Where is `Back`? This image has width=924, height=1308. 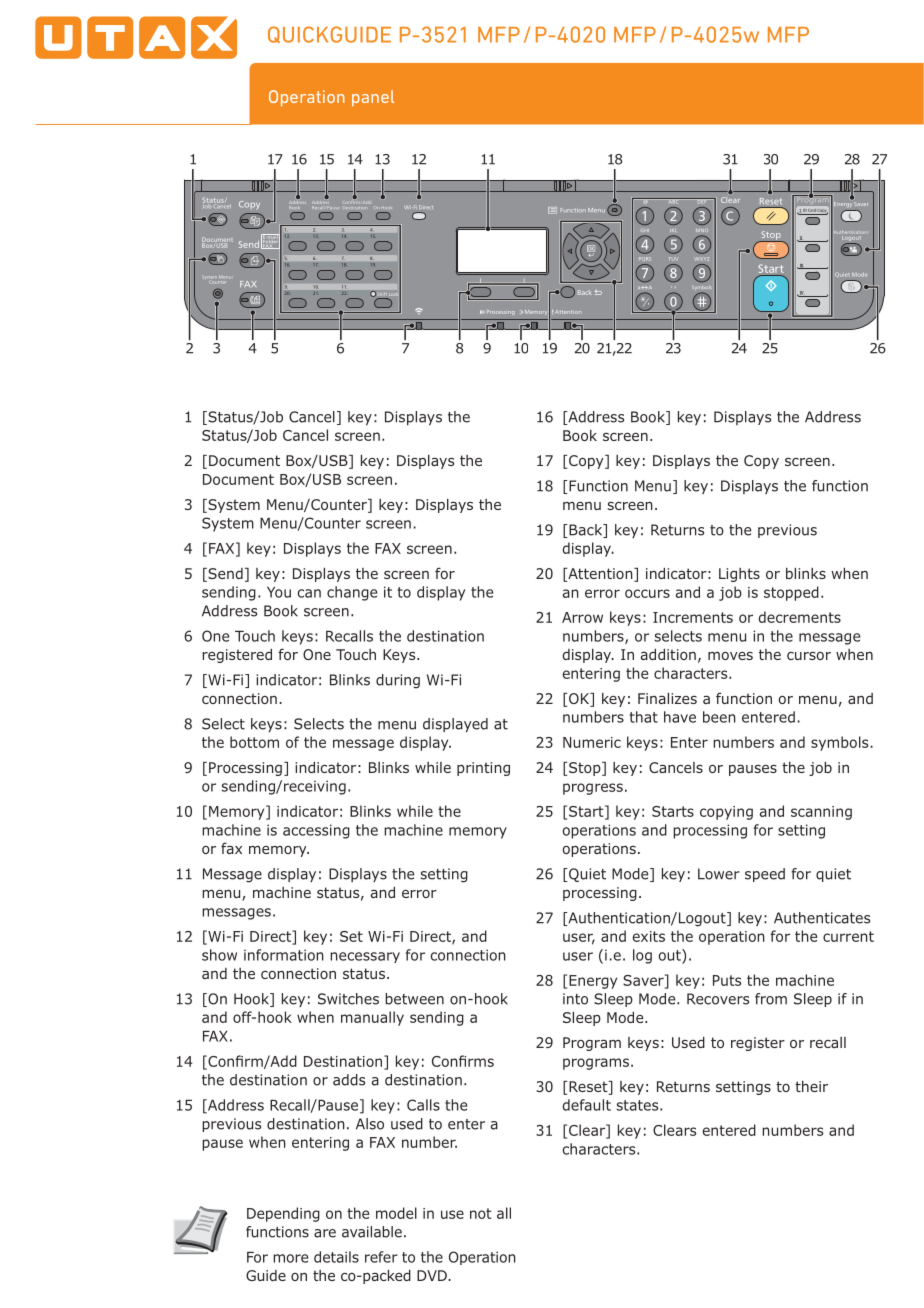 Back is located at coordinates (586, 531).
